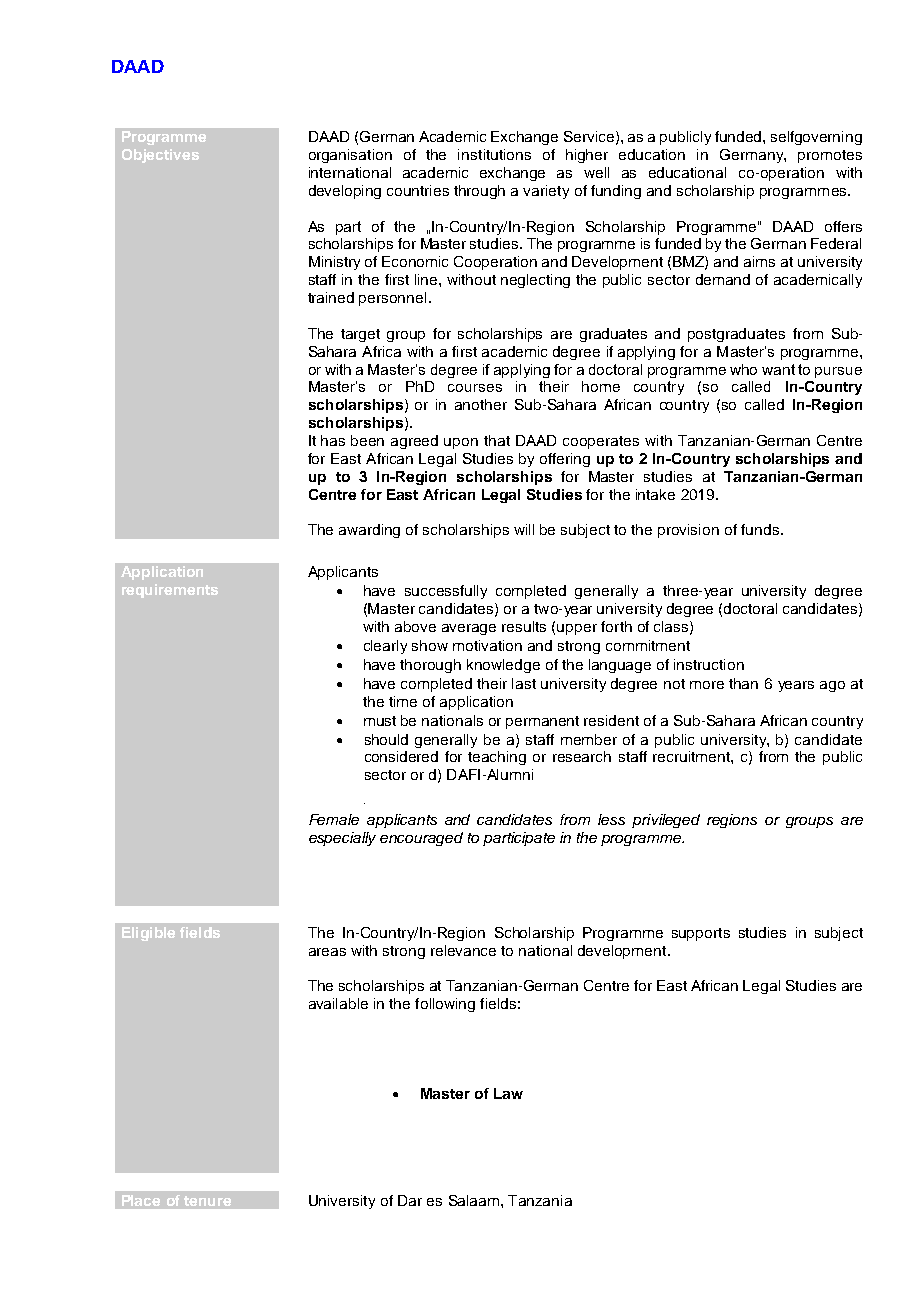 The image size is (924, 1308). What do you see at coordinates (524, 529) in the document?
I see `will` at bounding box center [524, 529].
